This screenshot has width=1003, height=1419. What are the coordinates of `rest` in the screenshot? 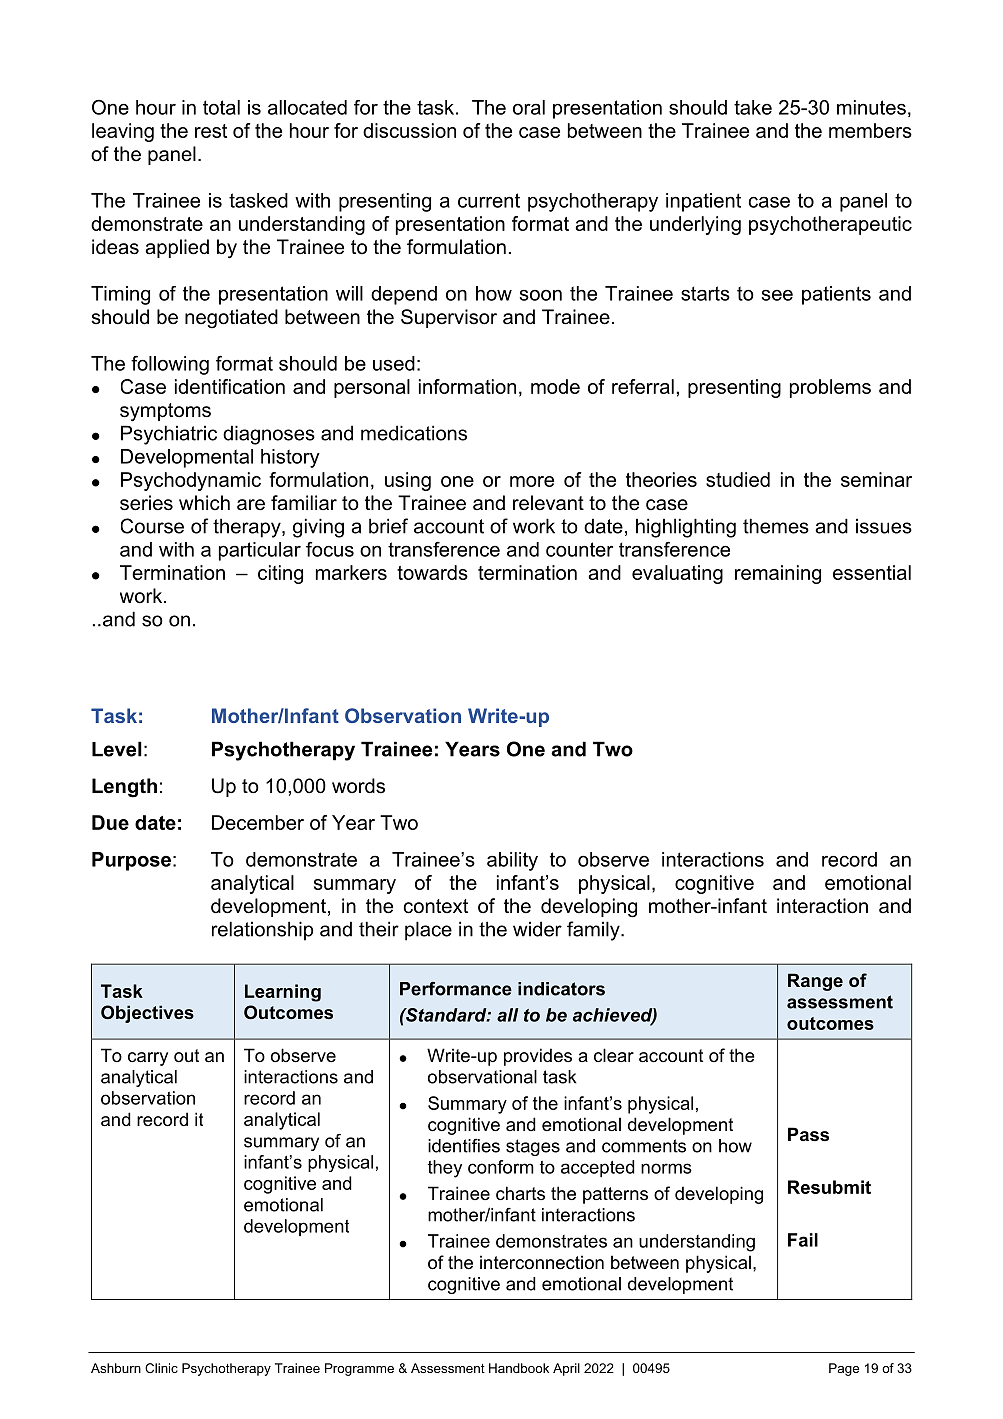 It's located at (211, 131).
